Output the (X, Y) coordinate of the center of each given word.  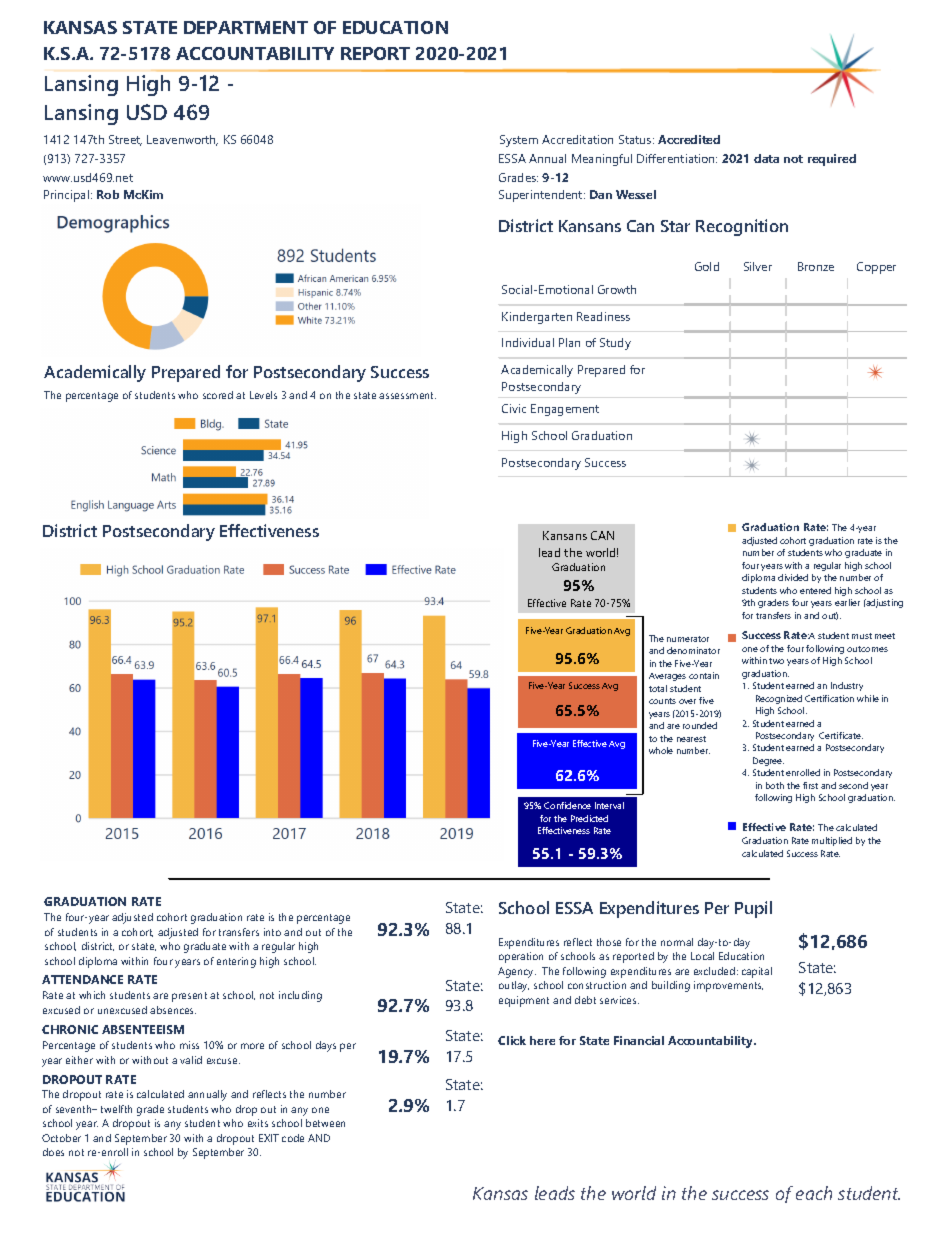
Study (615, 344)
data (766, 158)
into (272, 932)
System (519, 141)
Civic (514, 408)
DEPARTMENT (246, 27)
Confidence (567, 805)
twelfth (116, 1109)
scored (218, 395)
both (775, 785)
